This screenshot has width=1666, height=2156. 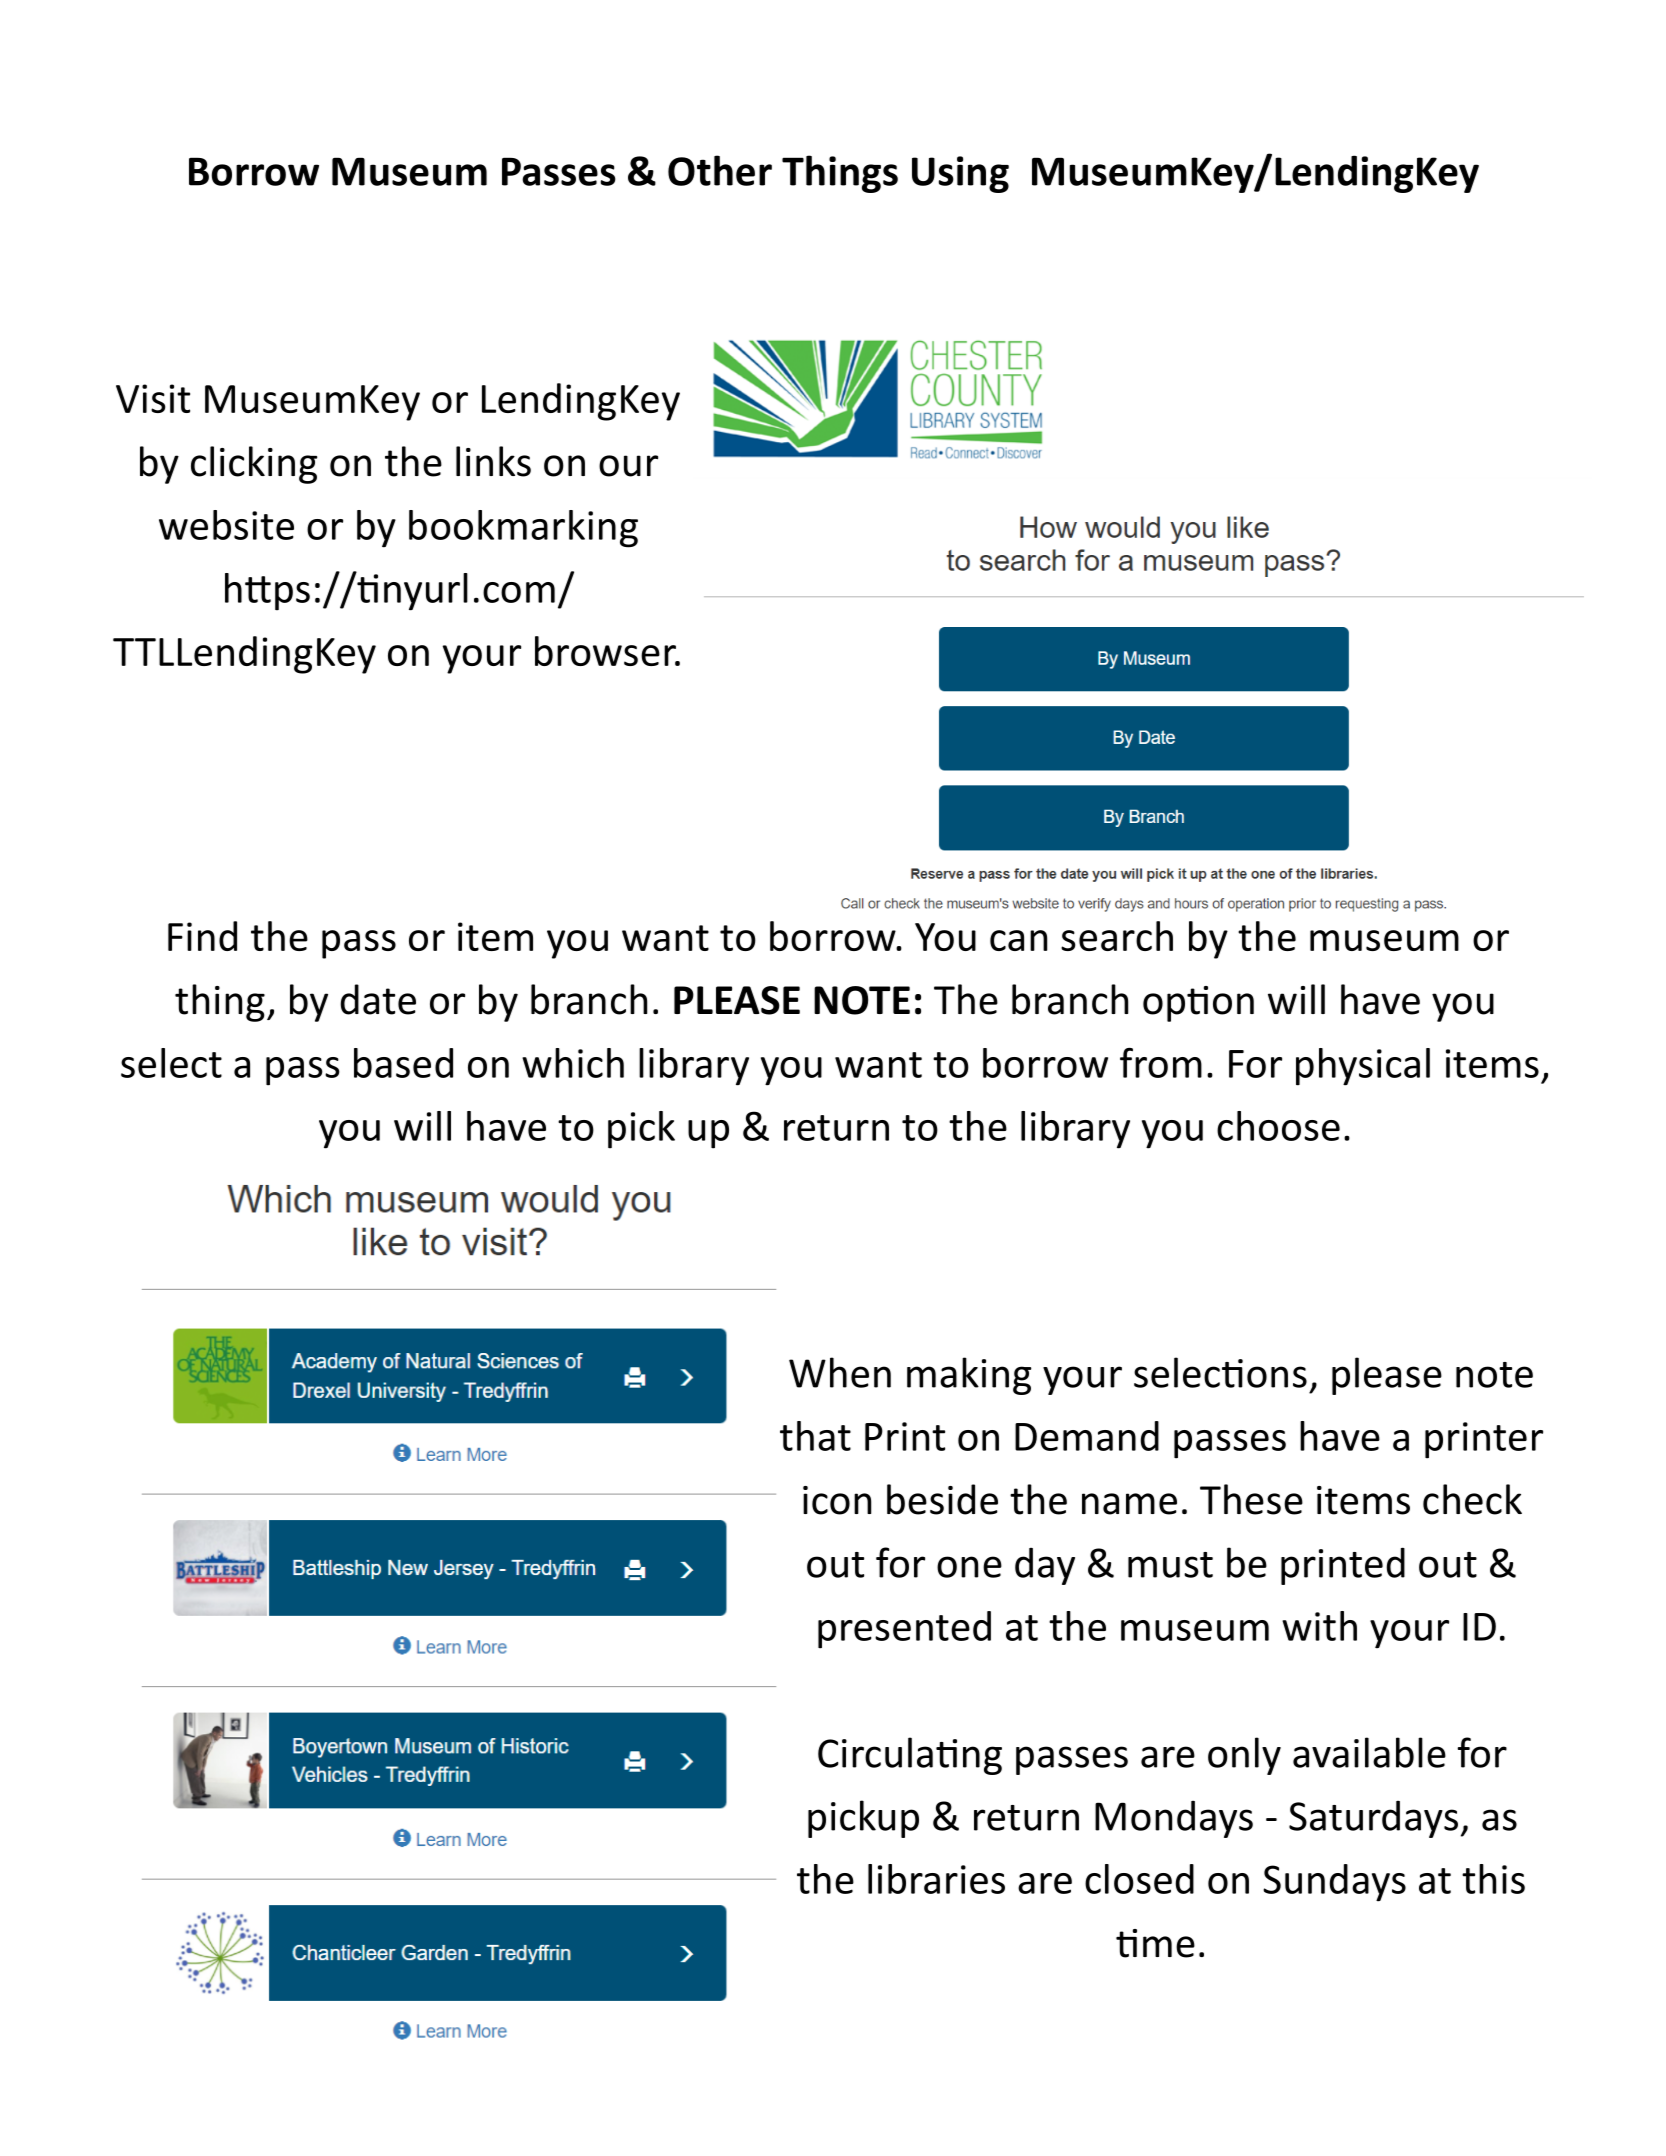 What do you see at coordinates (1334, 1883) in the screenshot?
I see `Sundays` at bounding box center [1334, 1883].
